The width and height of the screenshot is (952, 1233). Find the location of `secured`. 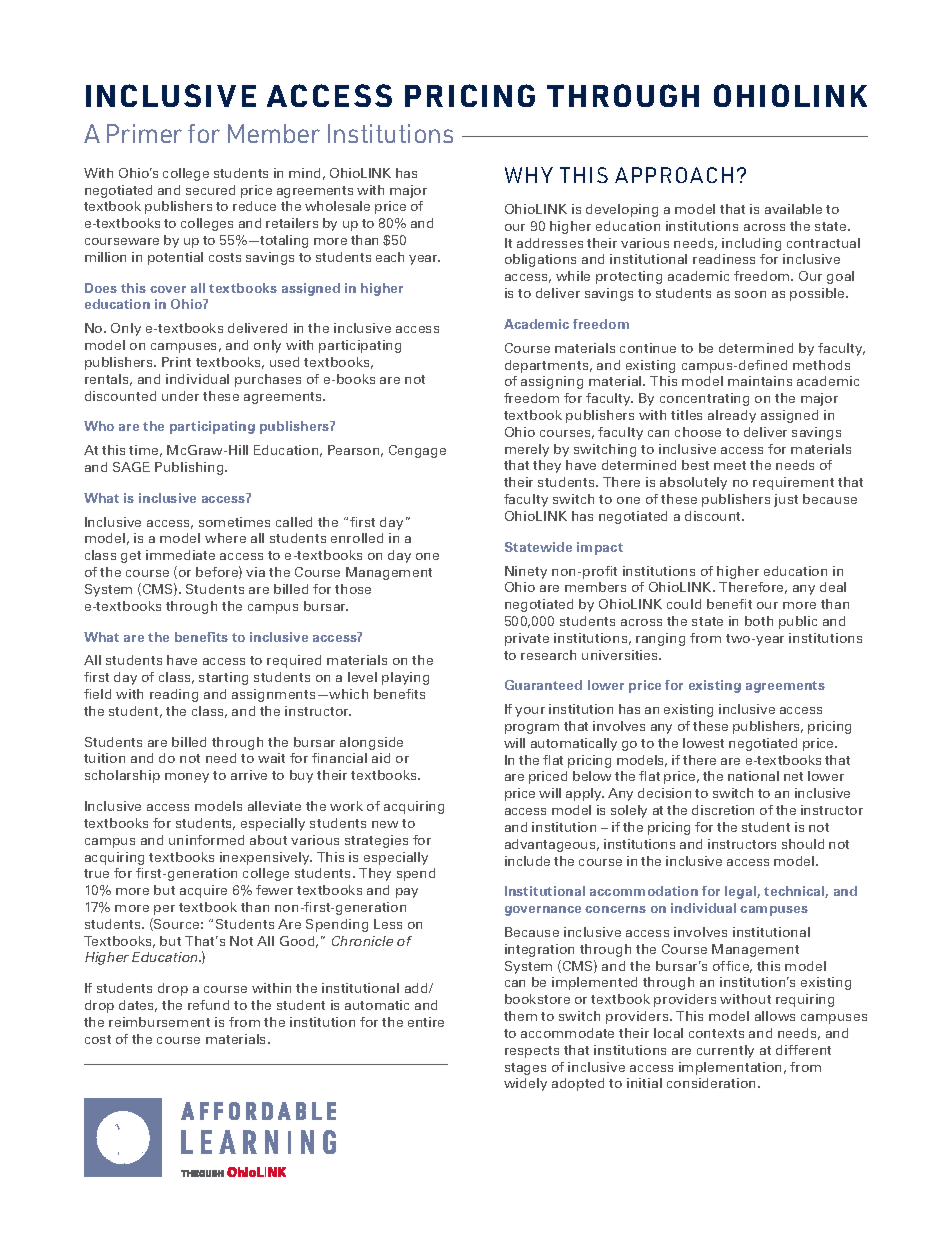

secured is located at coordinates (210, 190).
